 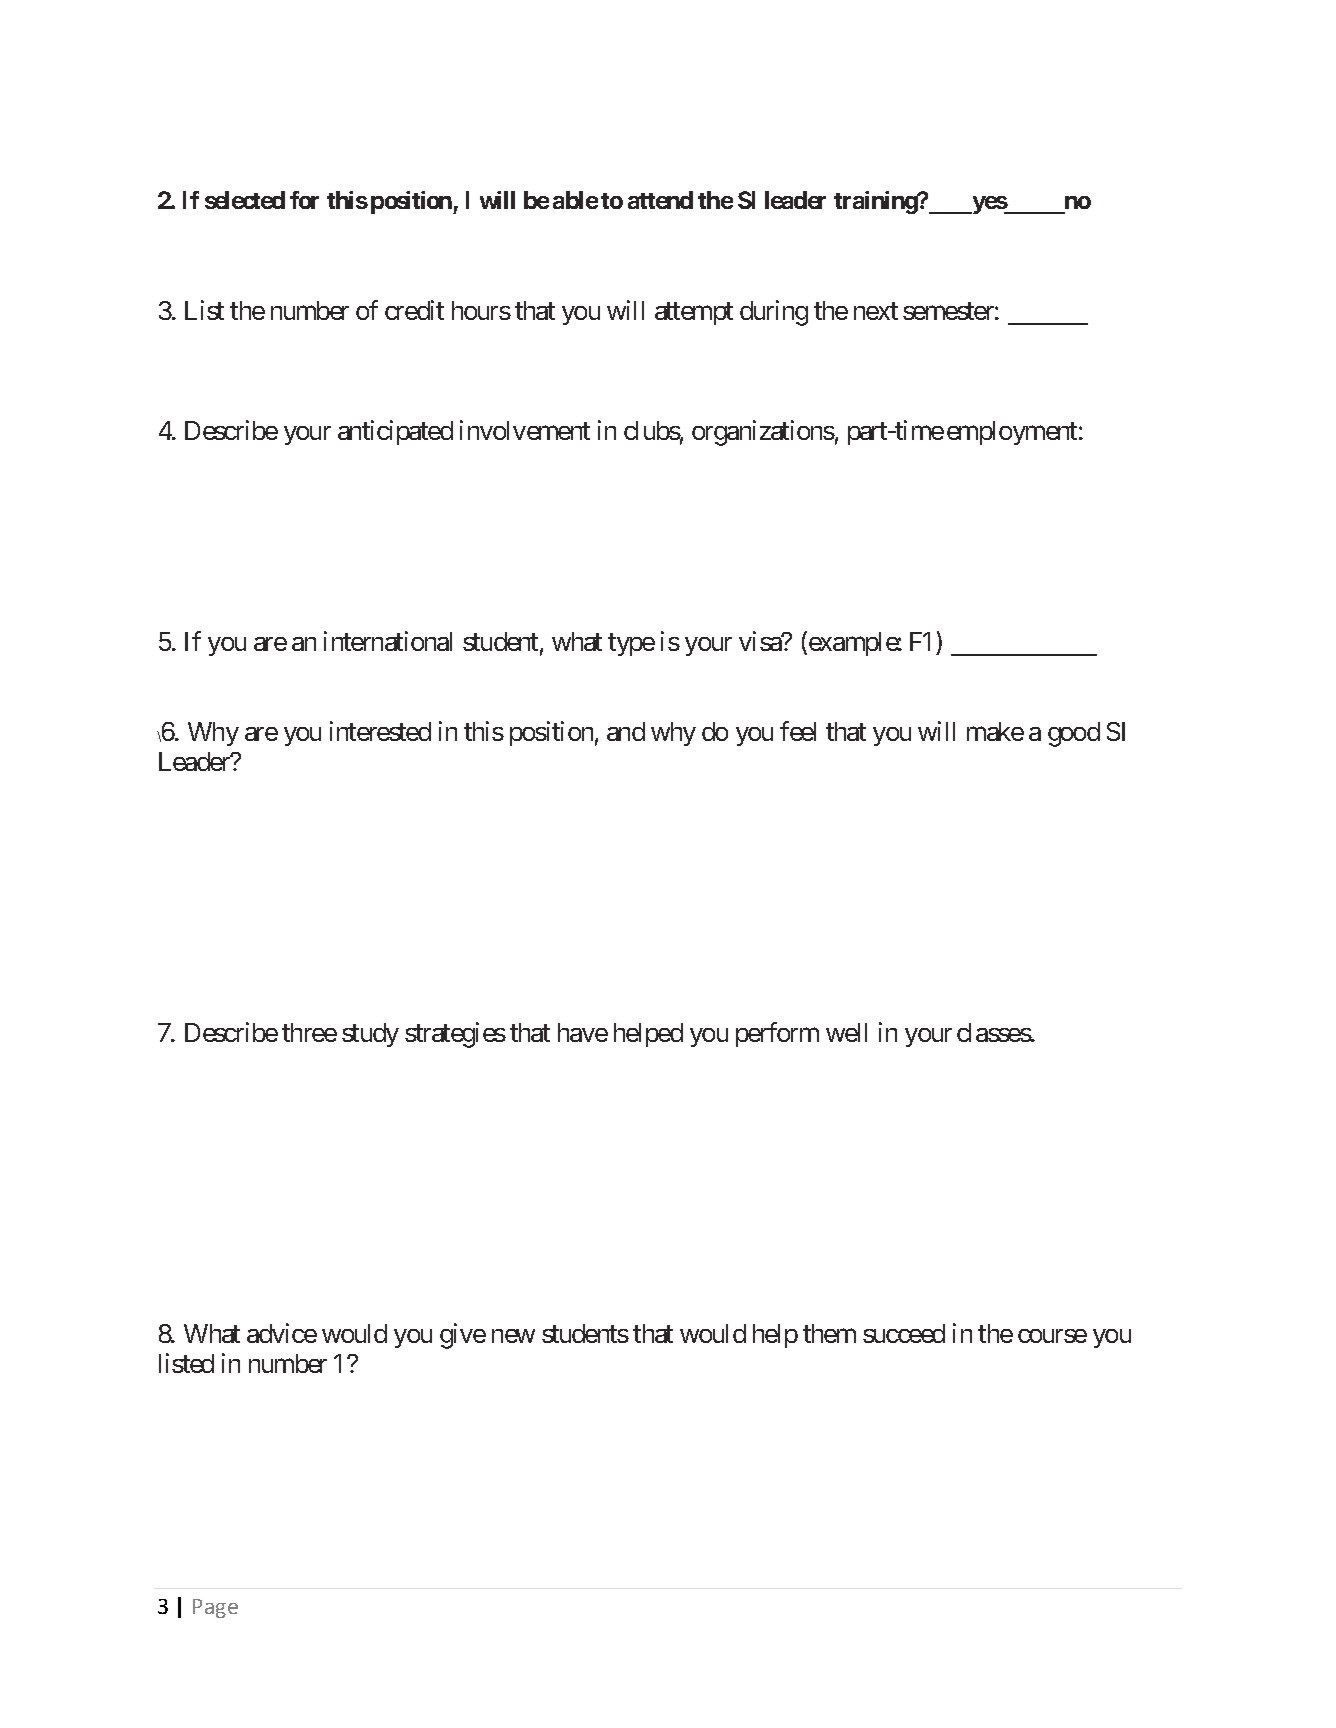 I want to click on training, so click(x=876, y=202).
